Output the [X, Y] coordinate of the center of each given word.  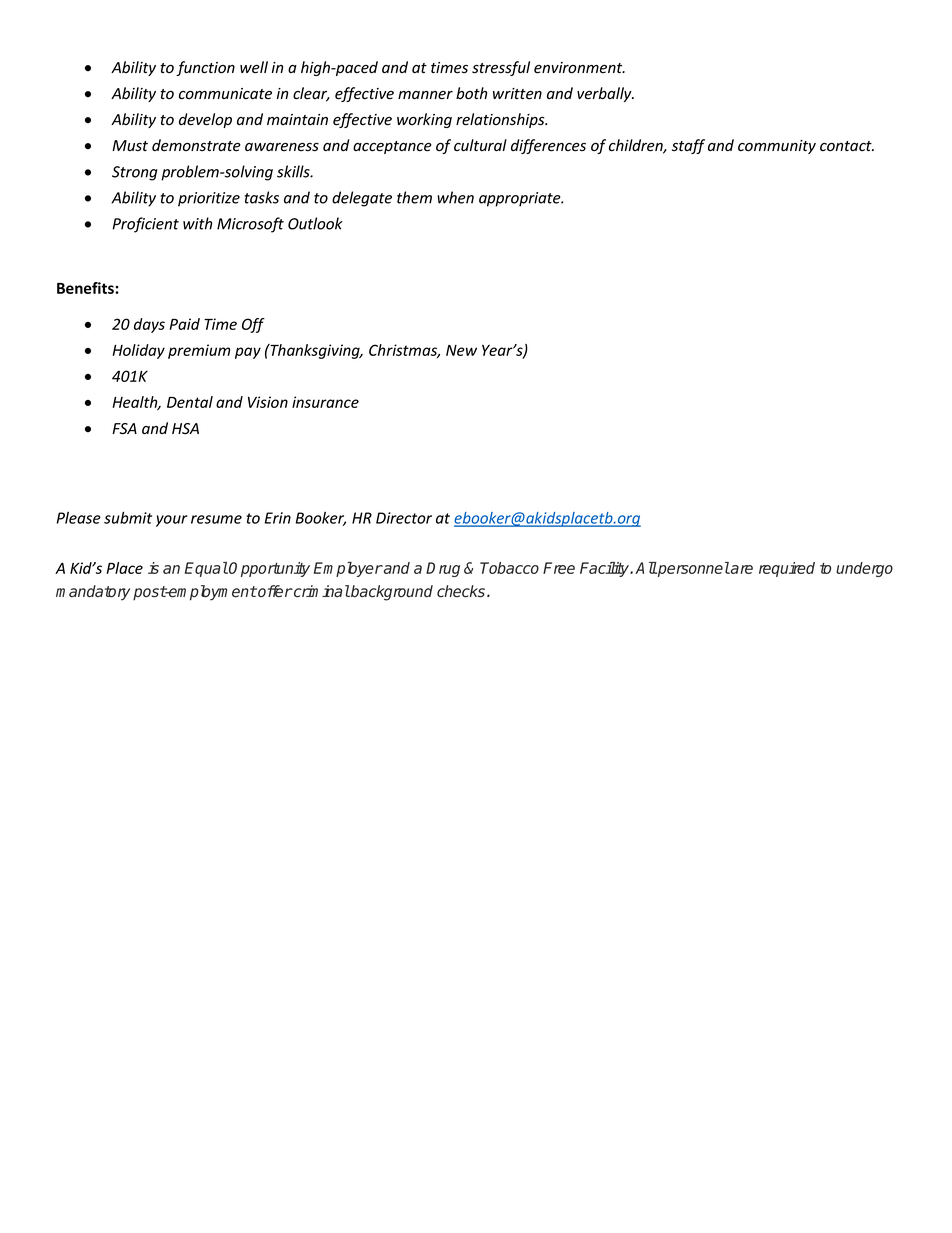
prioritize [209, 199]
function [205, 68]
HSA [185, 428]
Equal [206, 569]
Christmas [404, 351]
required [787, 569]
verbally [605, 94]
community [777, 147]
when [455, 197]
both [471, 93]
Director [404, 518]
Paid [184, 324]
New [461, 350]
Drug [443, 569]
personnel [693, 569]
